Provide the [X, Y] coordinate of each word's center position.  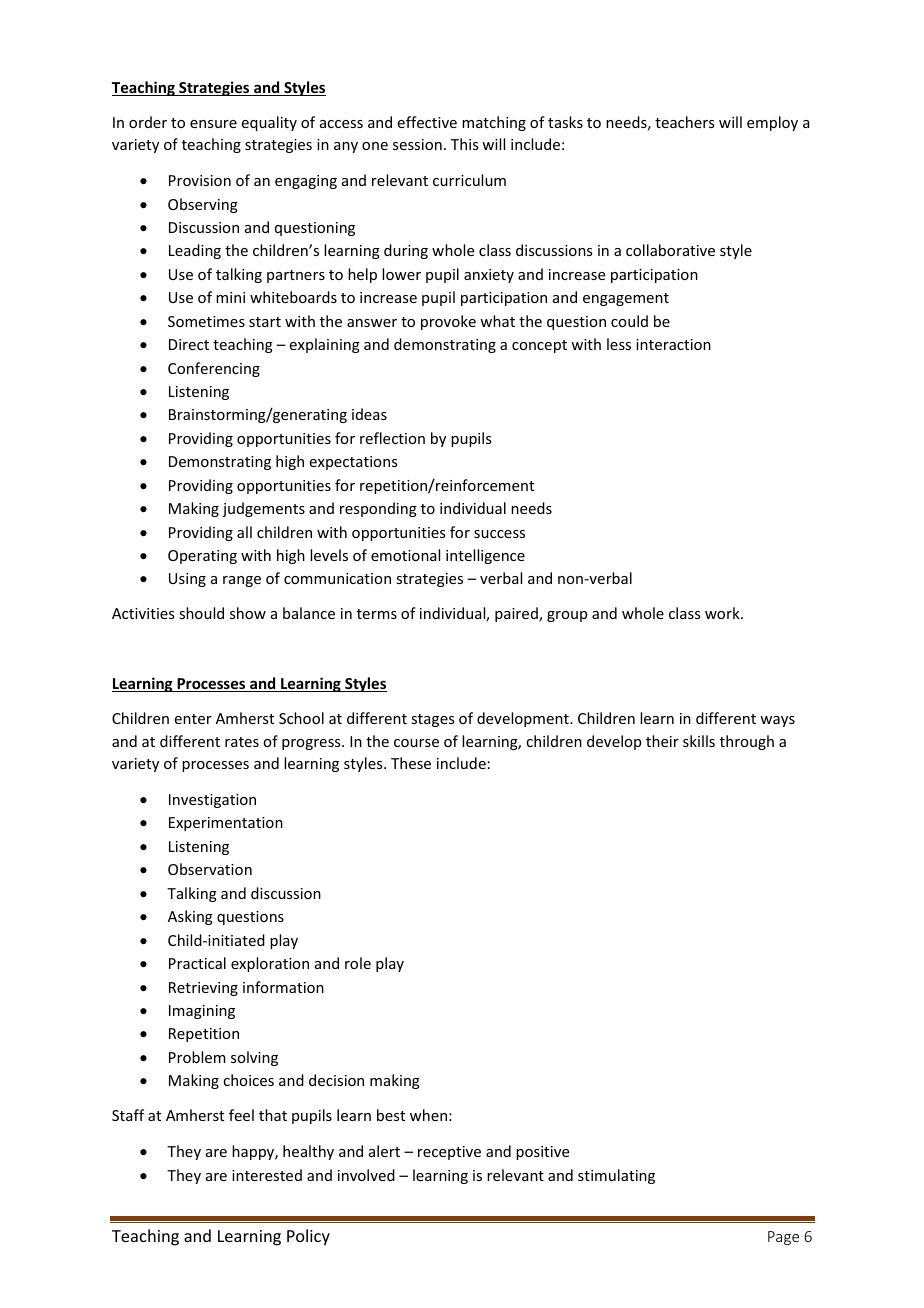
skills [699, 741]
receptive [449, 1153]
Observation [210, 869]
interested [267, 1175]
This [464, 144]
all [244, 532]
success [499, 534]
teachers [684, 122]
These [411, 763]
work [723, 613]
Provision [200, 180]
